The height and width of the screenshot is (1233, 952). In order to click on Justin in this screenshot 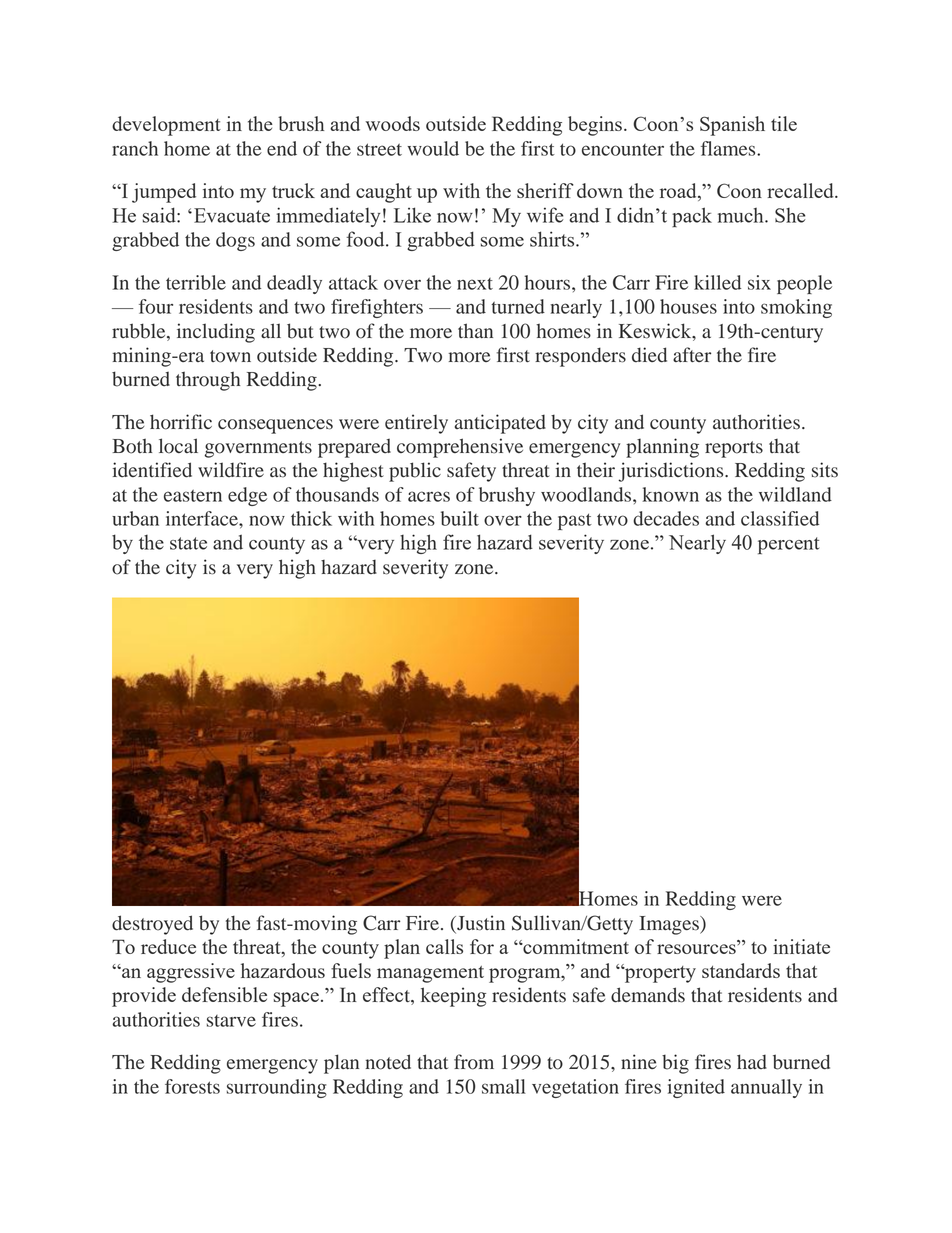, I will do `click(480, 923)`.
